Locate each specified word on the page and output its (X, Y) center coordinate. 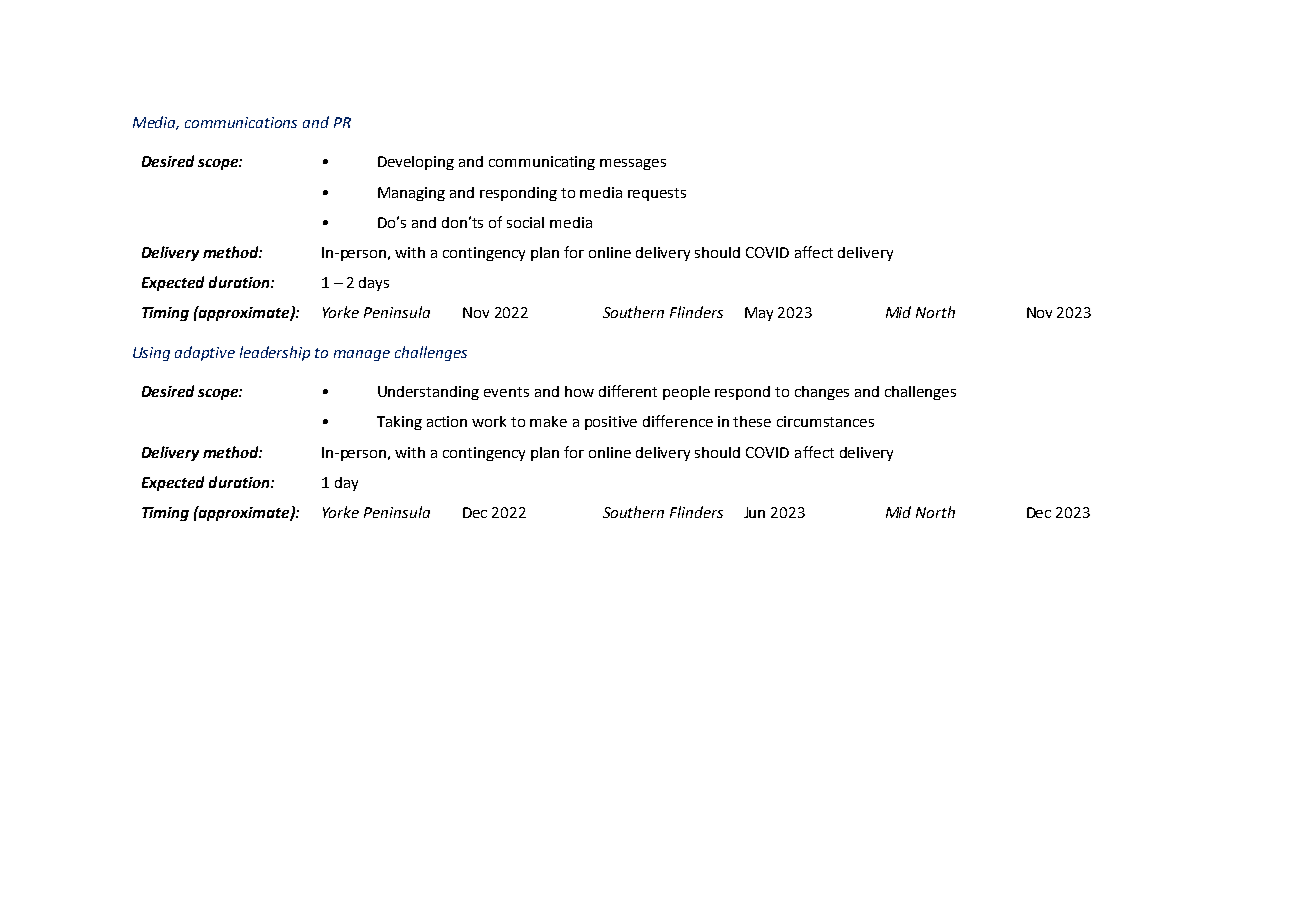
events (506, 392)
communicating (542, 163)
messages (633, 164)
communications (241, 122)
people (686, 393)
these (752, 421)
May (759, 314)
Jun (754, 512)
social (525, 222)
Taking (399, 423)
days (374, 284)
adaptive (205, 353)
